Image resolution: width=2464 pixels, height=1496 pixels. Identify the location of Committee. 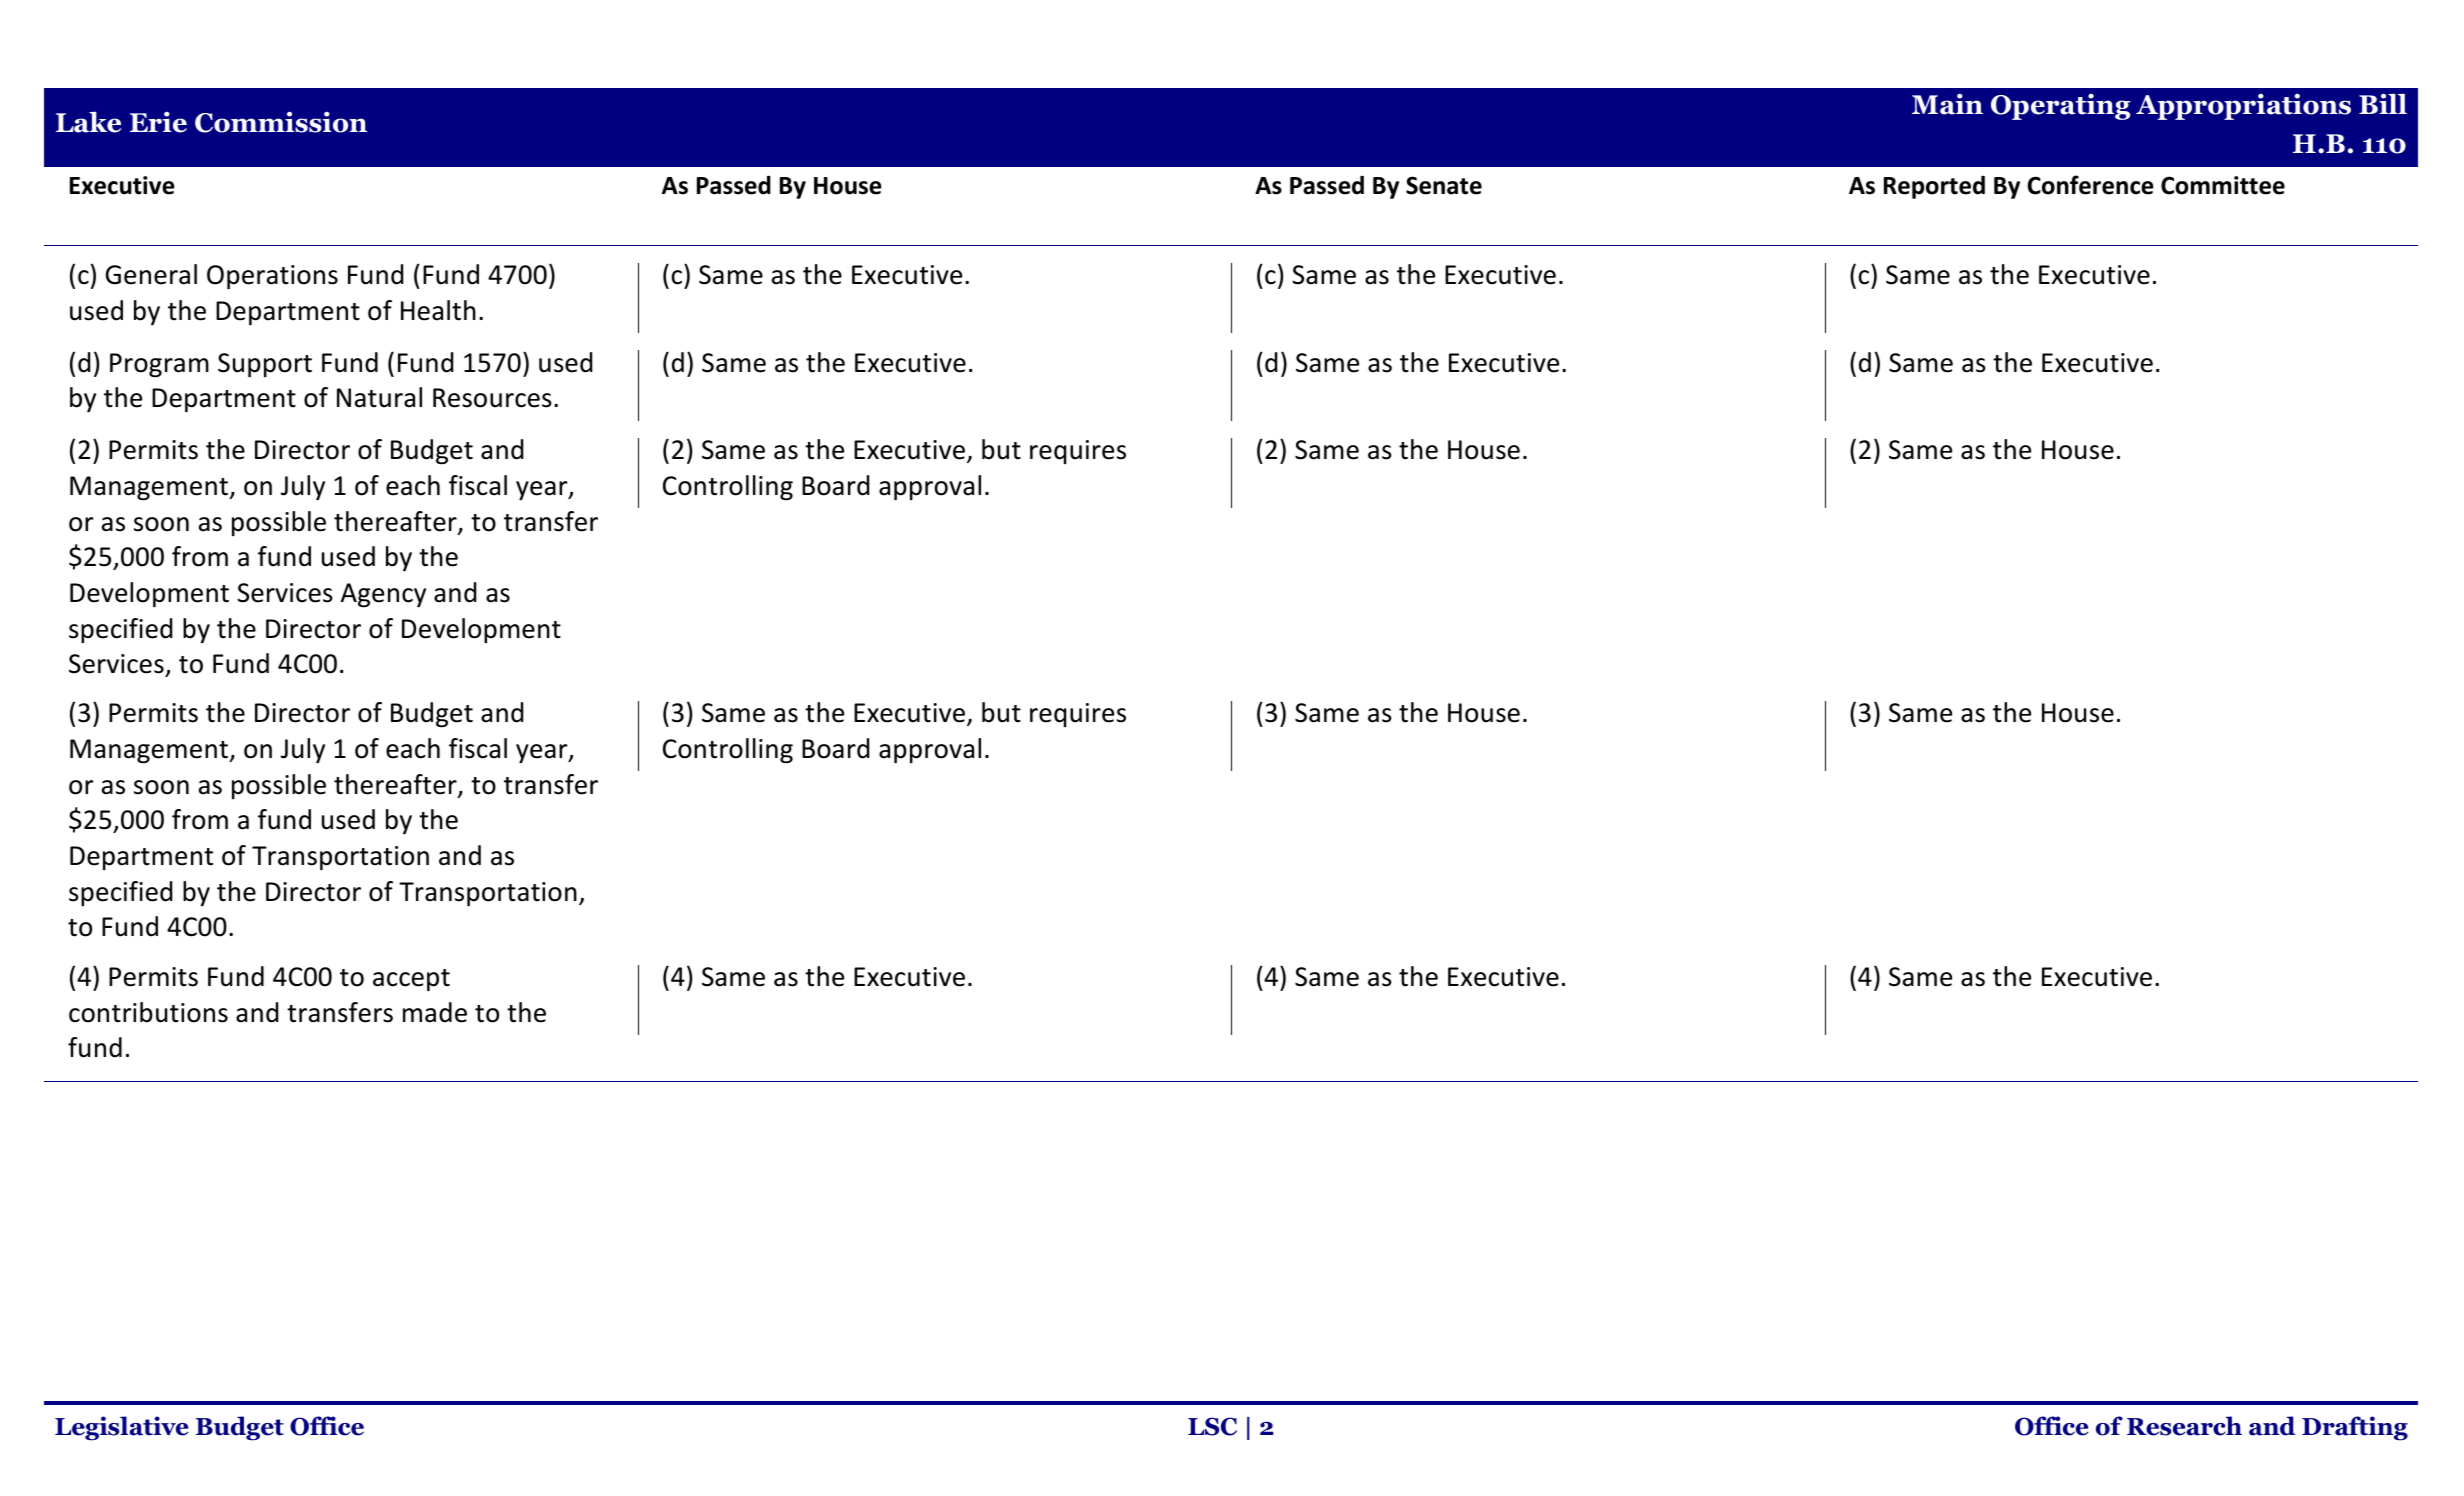
(2223, 185).
